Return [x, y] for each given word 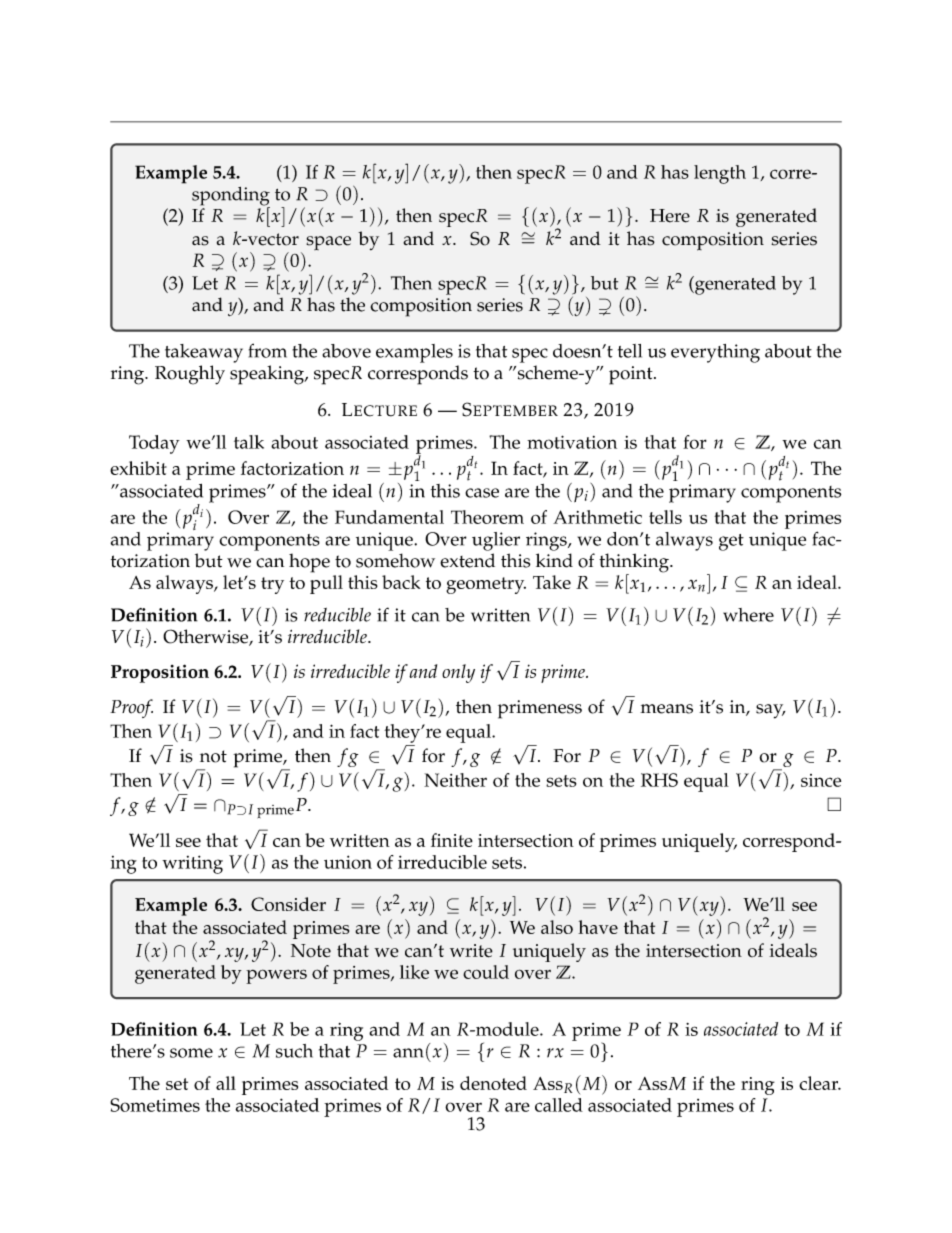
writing [192, 864]
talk [249, 442]
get [731, 542]
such [294, 1051]
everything [715, 353]
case [482, 493]
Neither [455, 780]
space [328, 243]
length [720, 174]
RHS [659, 780]
